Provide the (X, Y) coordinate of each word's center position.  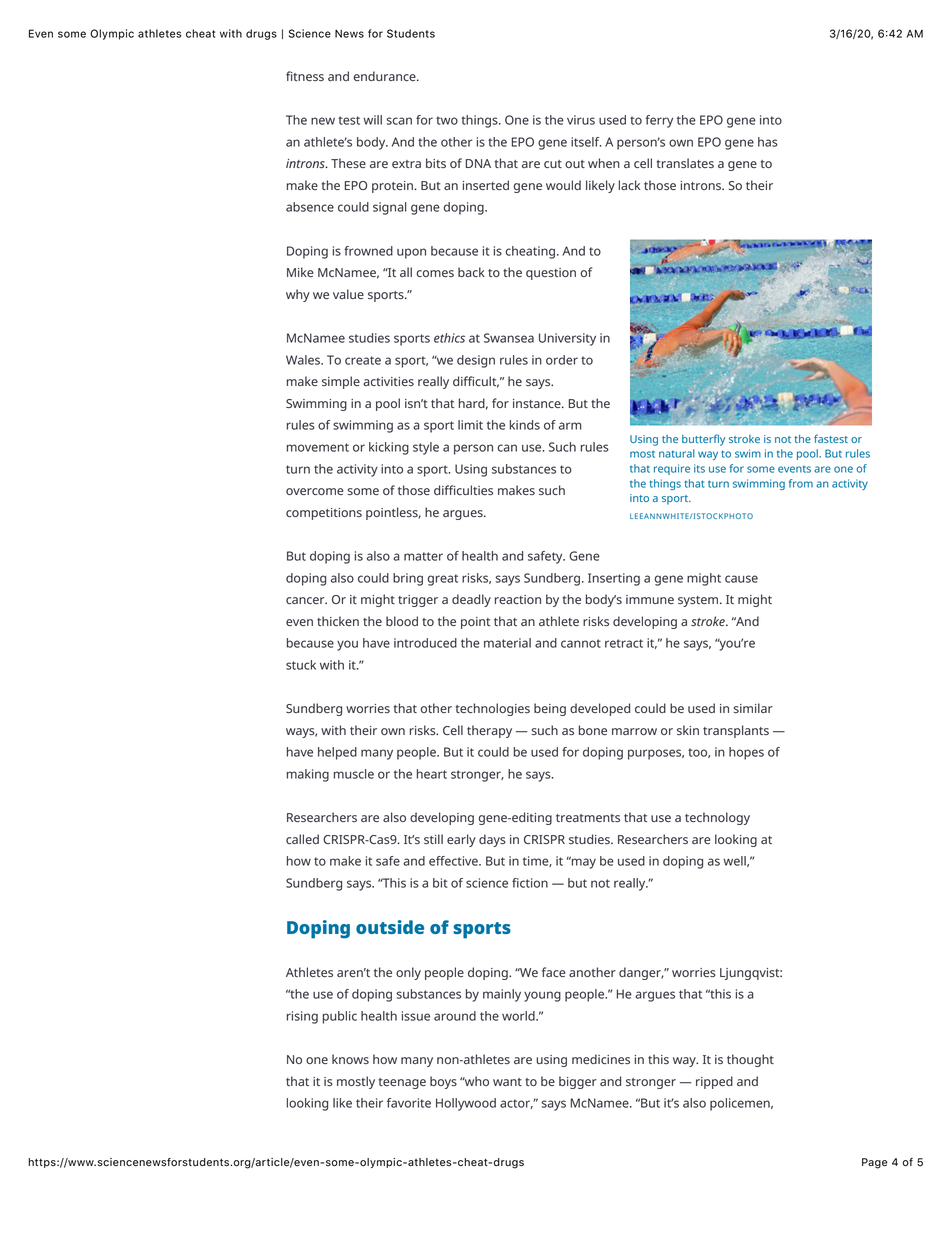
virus (581, 120)
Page (875, 1163)
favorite (409, 1103)
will (372, 120)
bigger (578, 1082)
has (768, 142)
